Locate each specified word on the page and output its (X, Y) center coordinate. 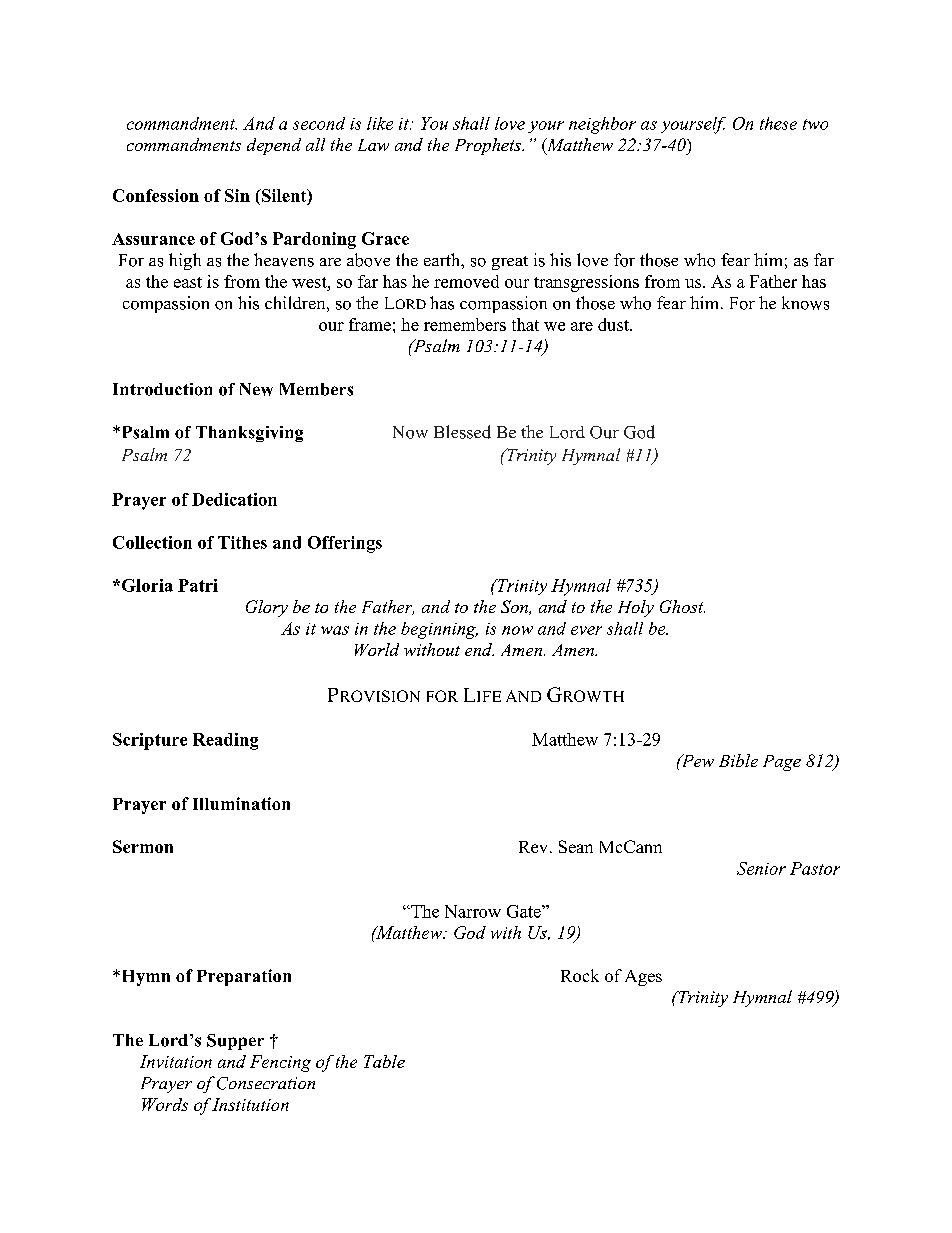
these (778, 123)
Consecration (266, 1083)
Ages (643, 978)
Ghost (682, 606)
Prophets (489, 146)
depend (274, 146)
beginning (439, 630)
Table (384, 1061)
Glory (267, 608)
